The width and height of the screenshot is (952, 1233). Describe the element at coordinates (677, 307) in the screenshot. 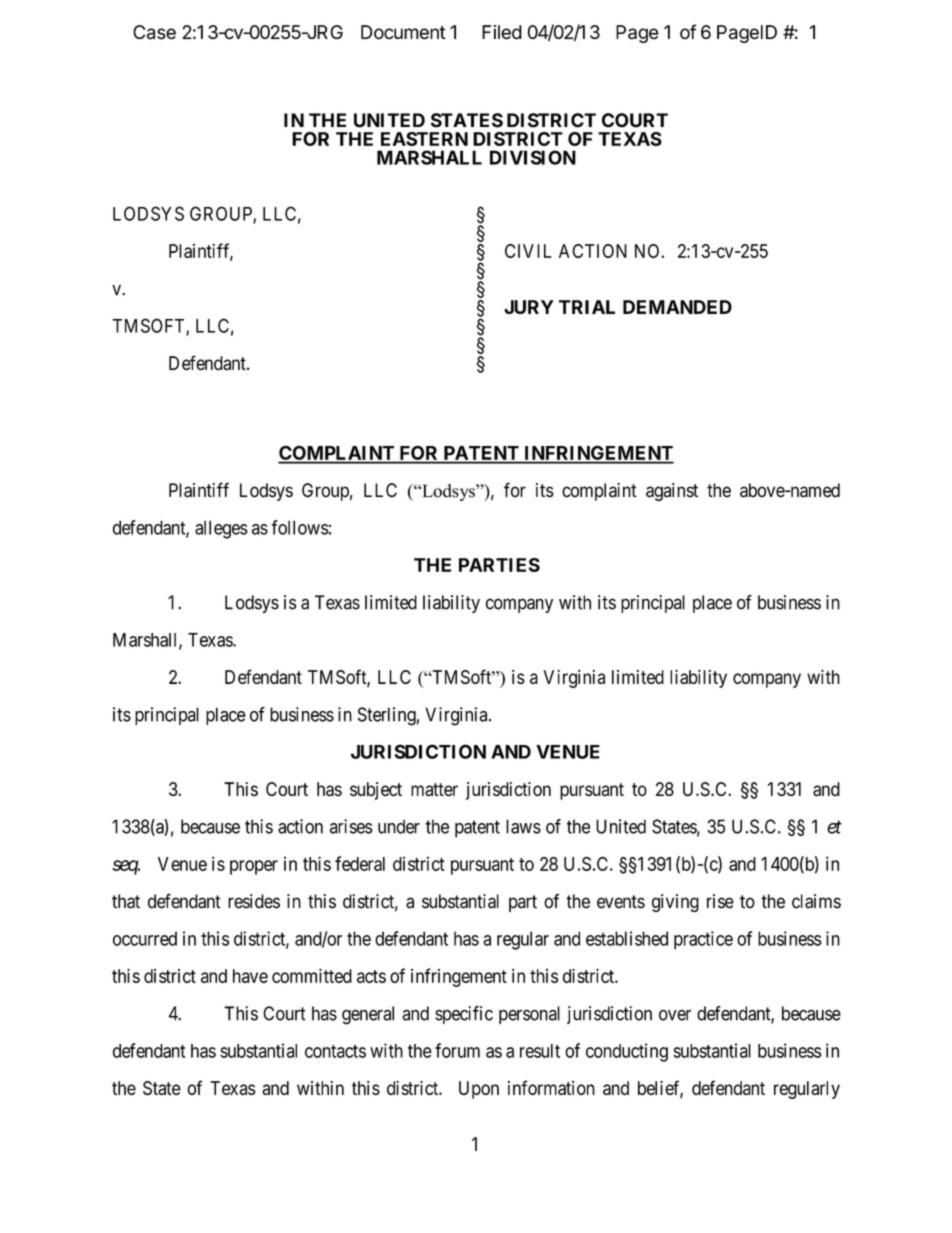

I see `DEMANDED` at that location.
